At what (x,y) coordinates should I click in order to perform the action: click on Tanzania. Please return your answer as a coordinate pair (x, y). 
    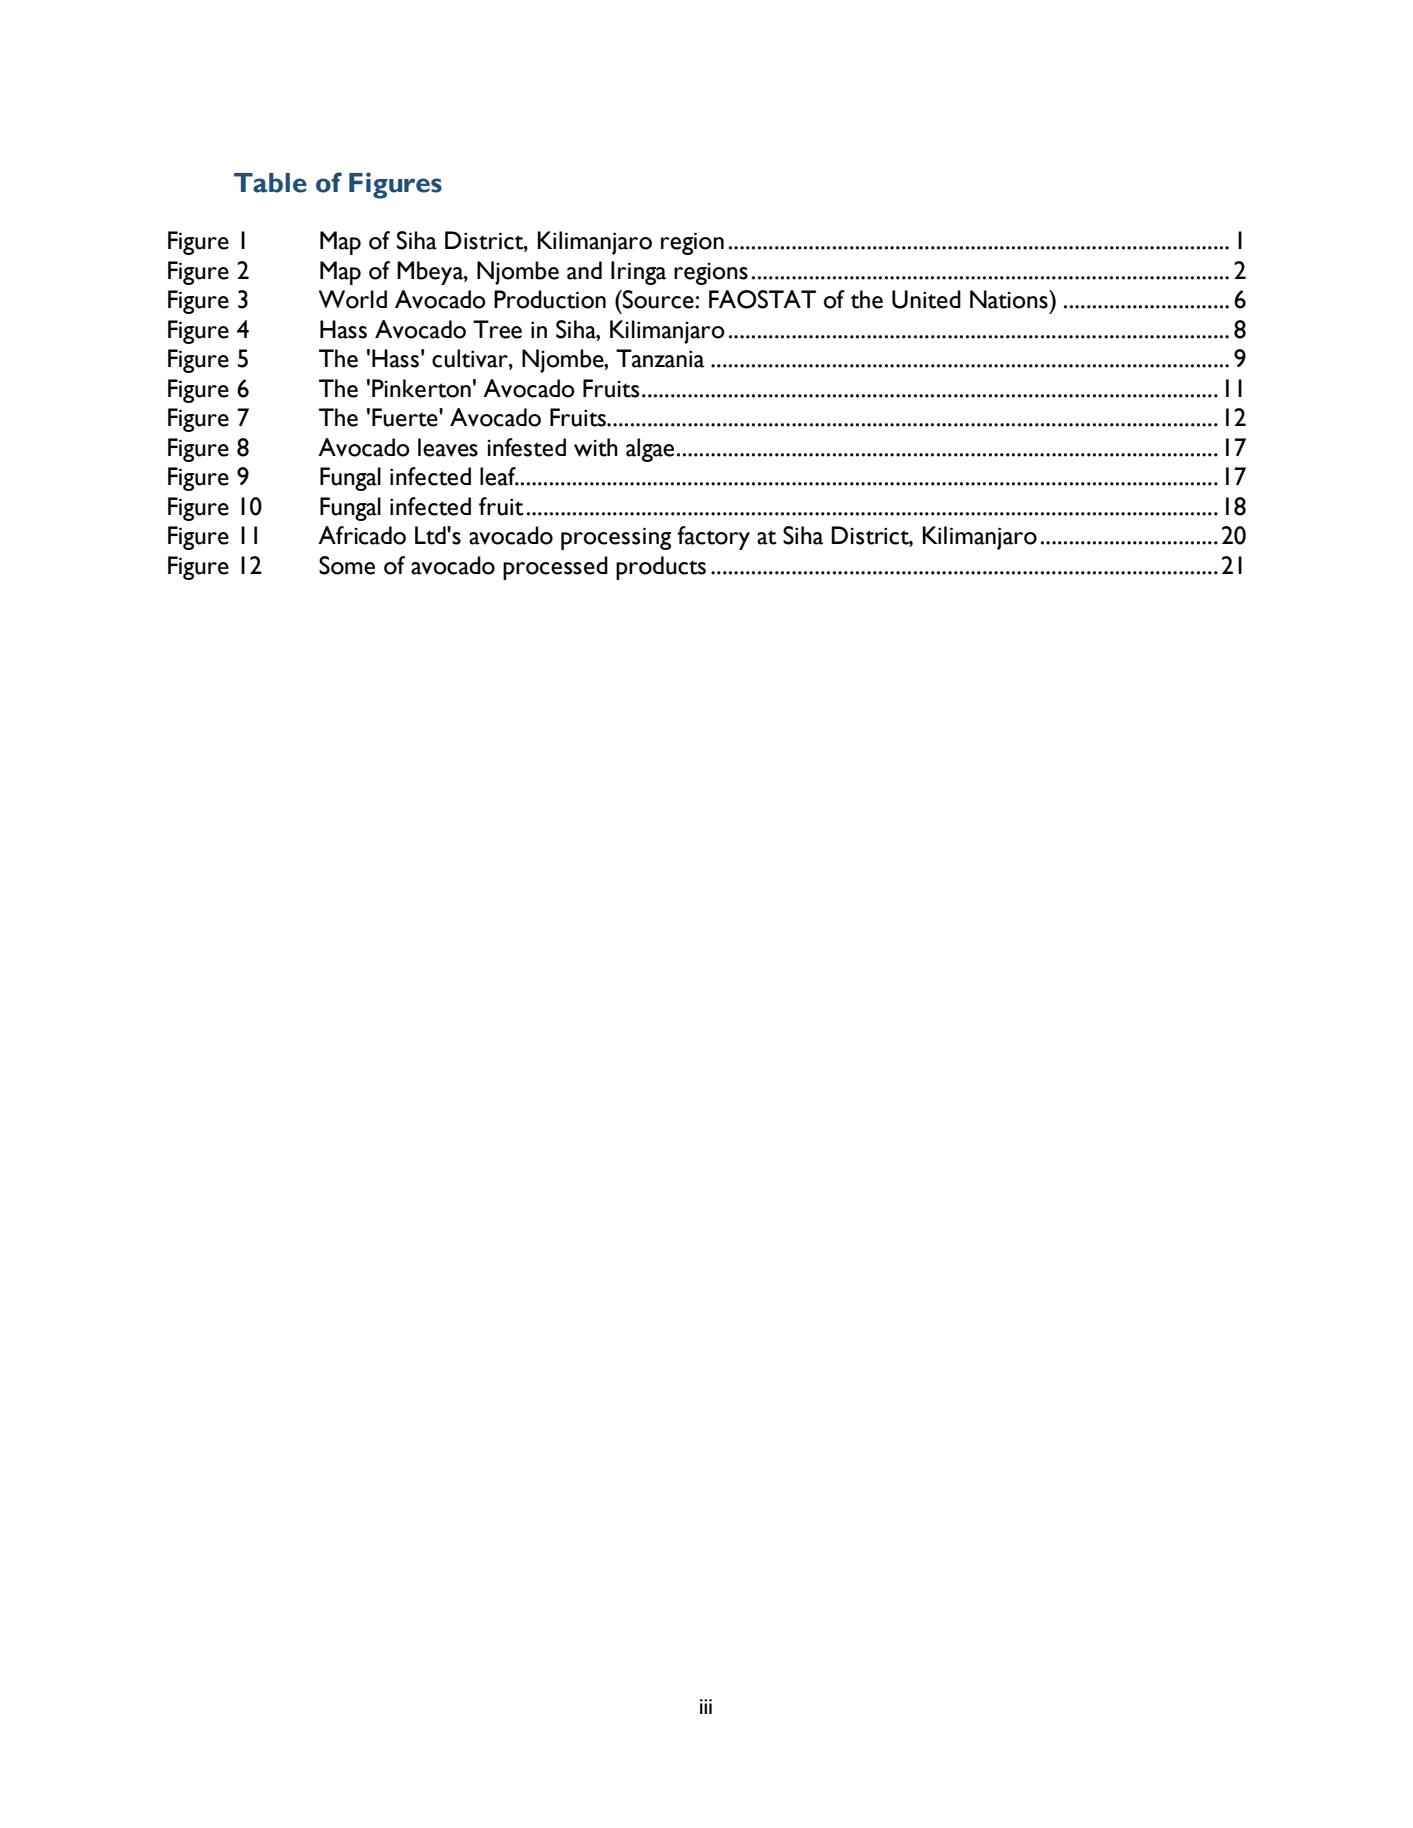
    Looking at the image, I should click on (660, 358).
